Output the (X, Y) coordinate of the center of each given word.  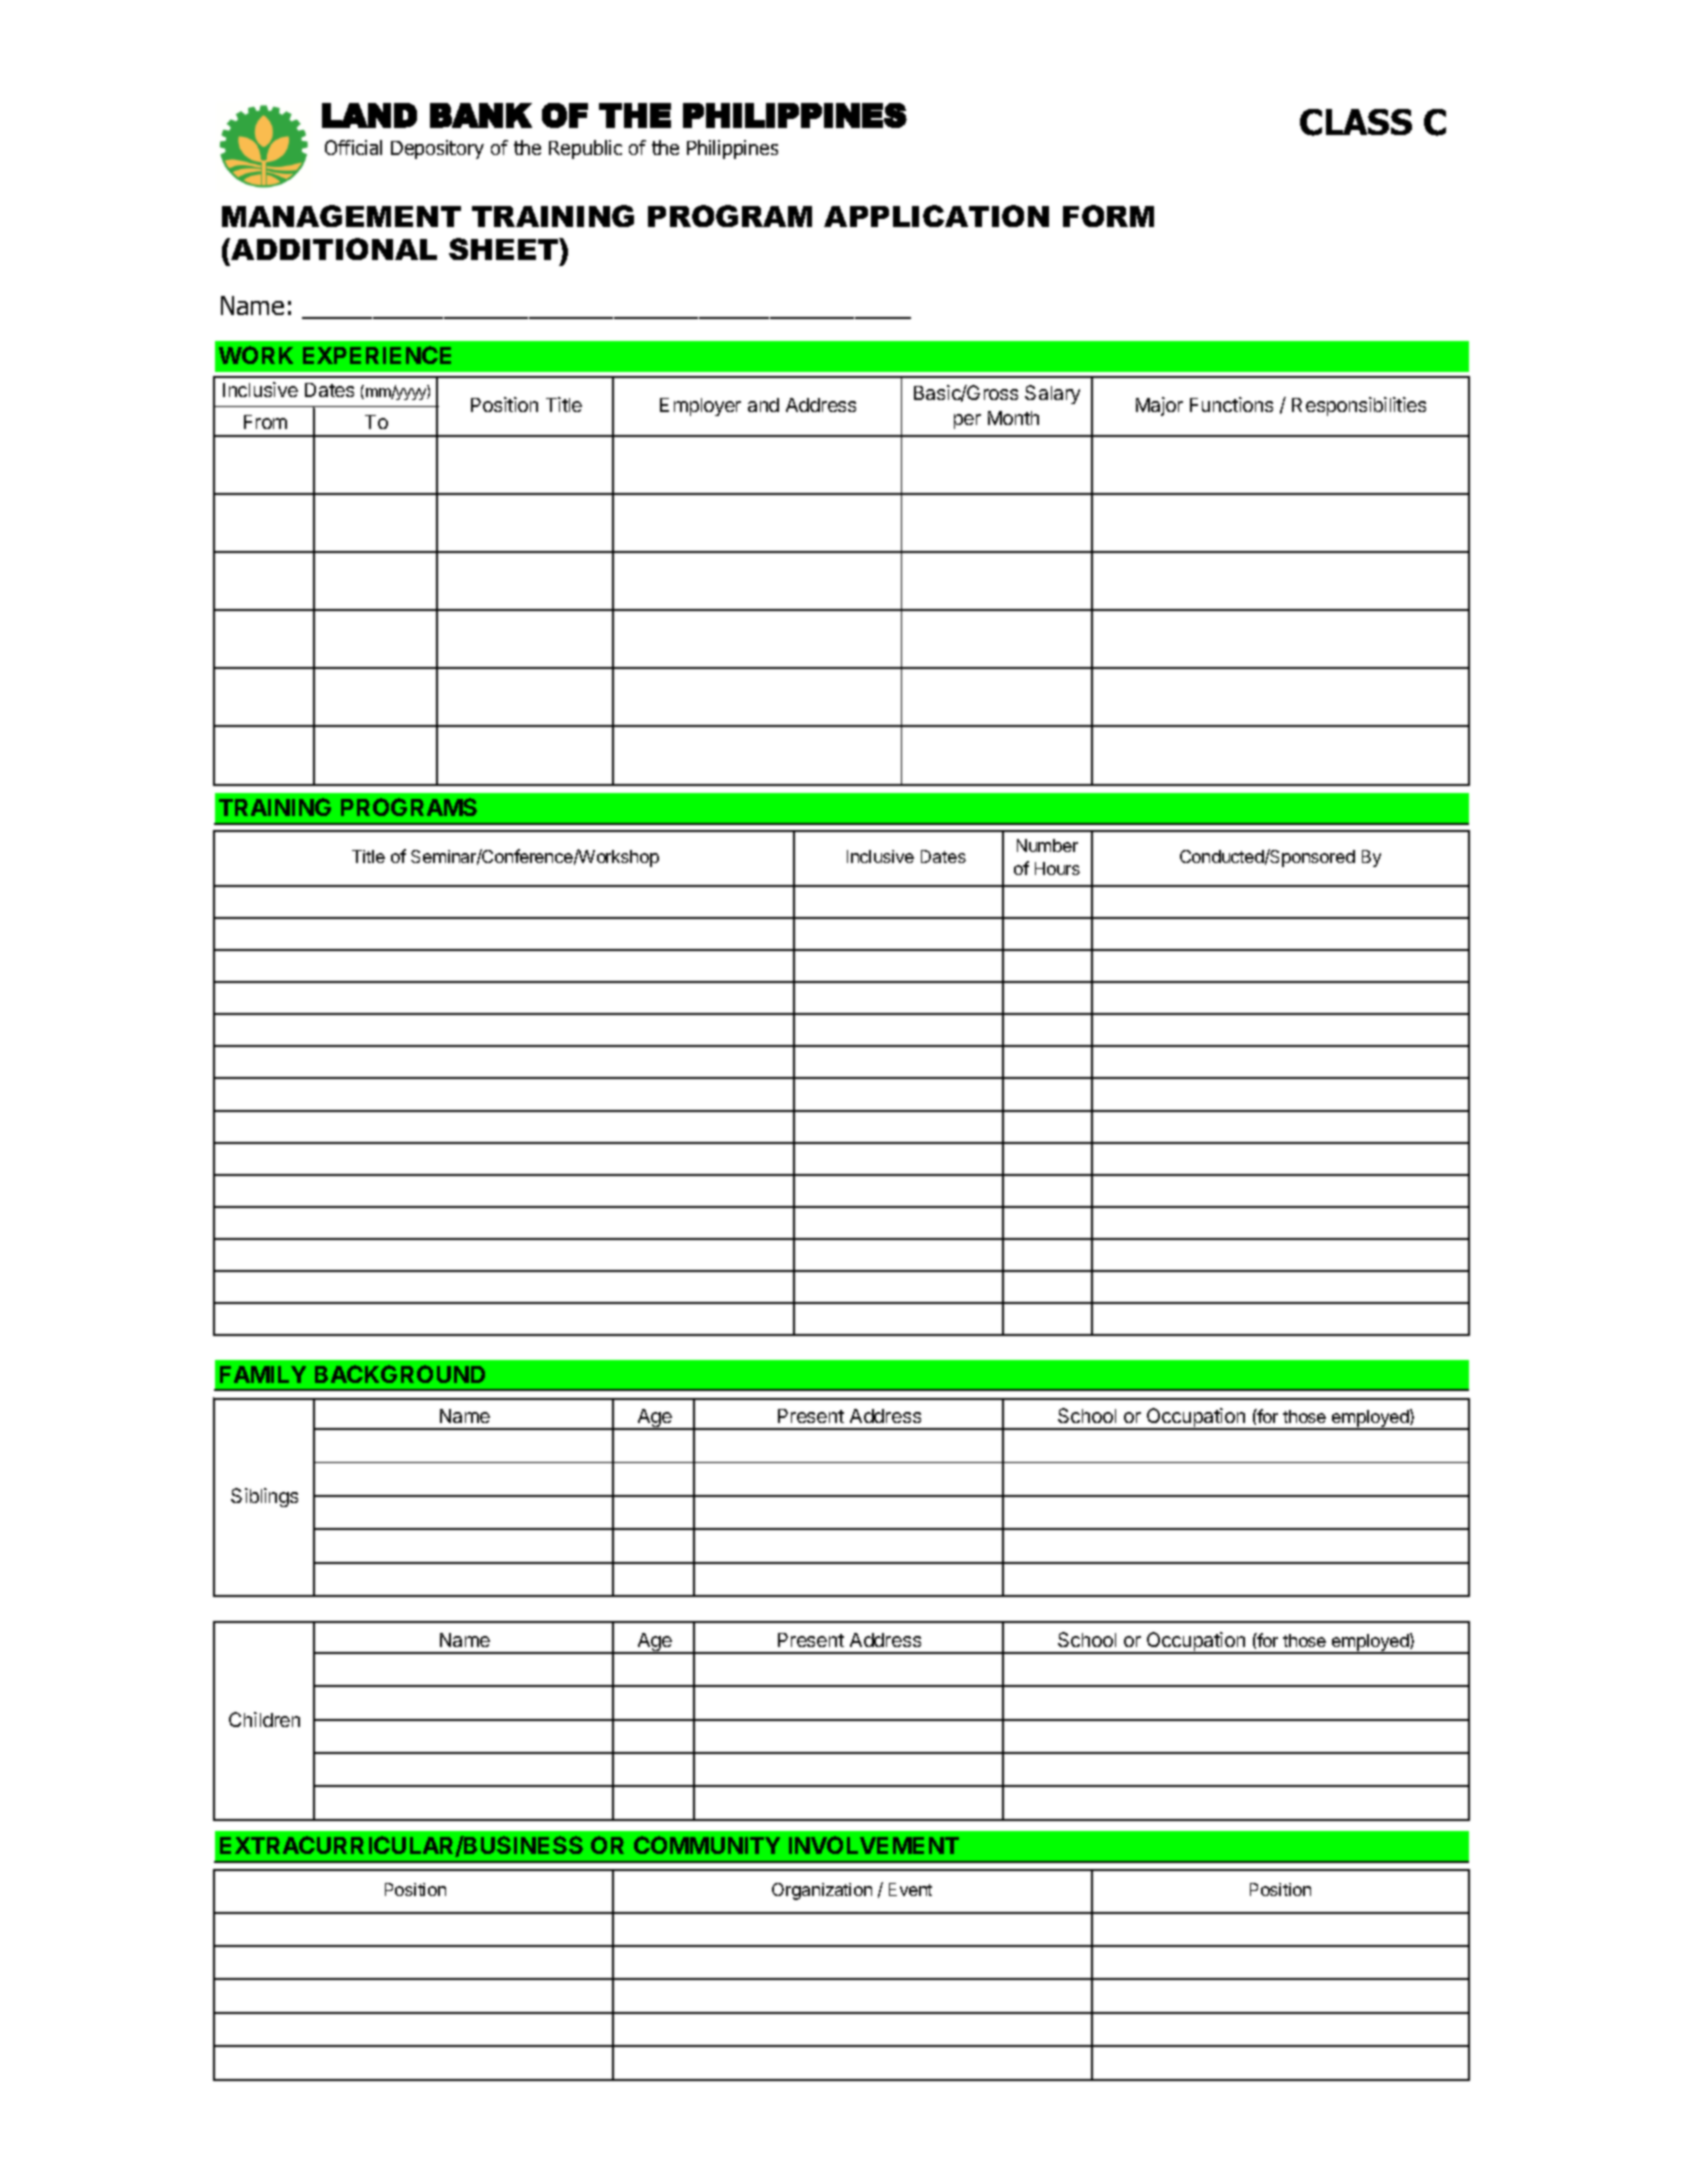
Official (353, 147)
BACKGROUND (400, 1374)
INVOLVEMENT (874, 1845)
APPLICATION (936, 216)
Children (264, 1719)
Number (1047, 845)
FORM (1108, 216)
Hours (1057, 868)
